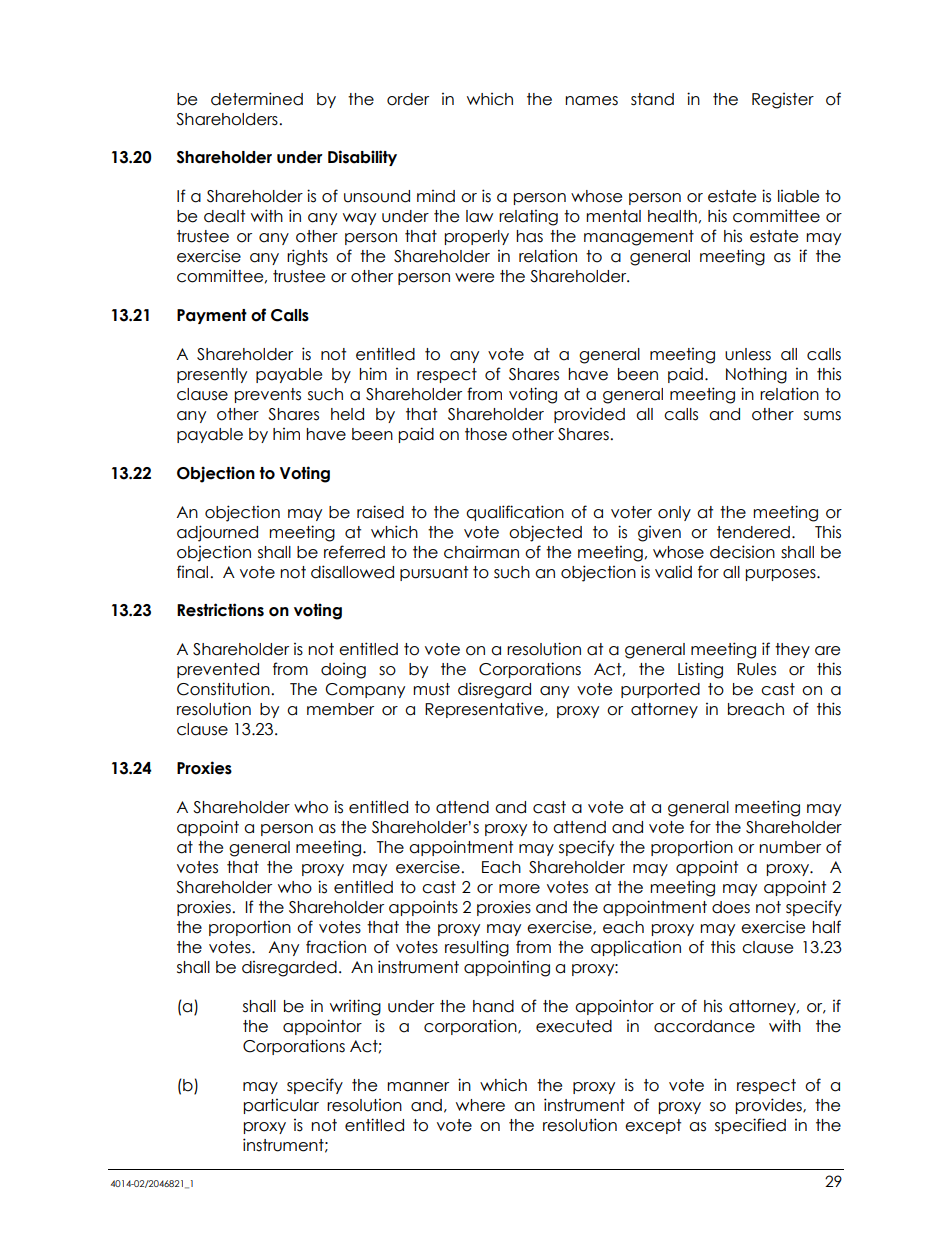 Image resolution: width=952 pixels, height=1233 pixels. Describe the element at coordinates (782, 575) in the document. I see `purposes` at that location.
